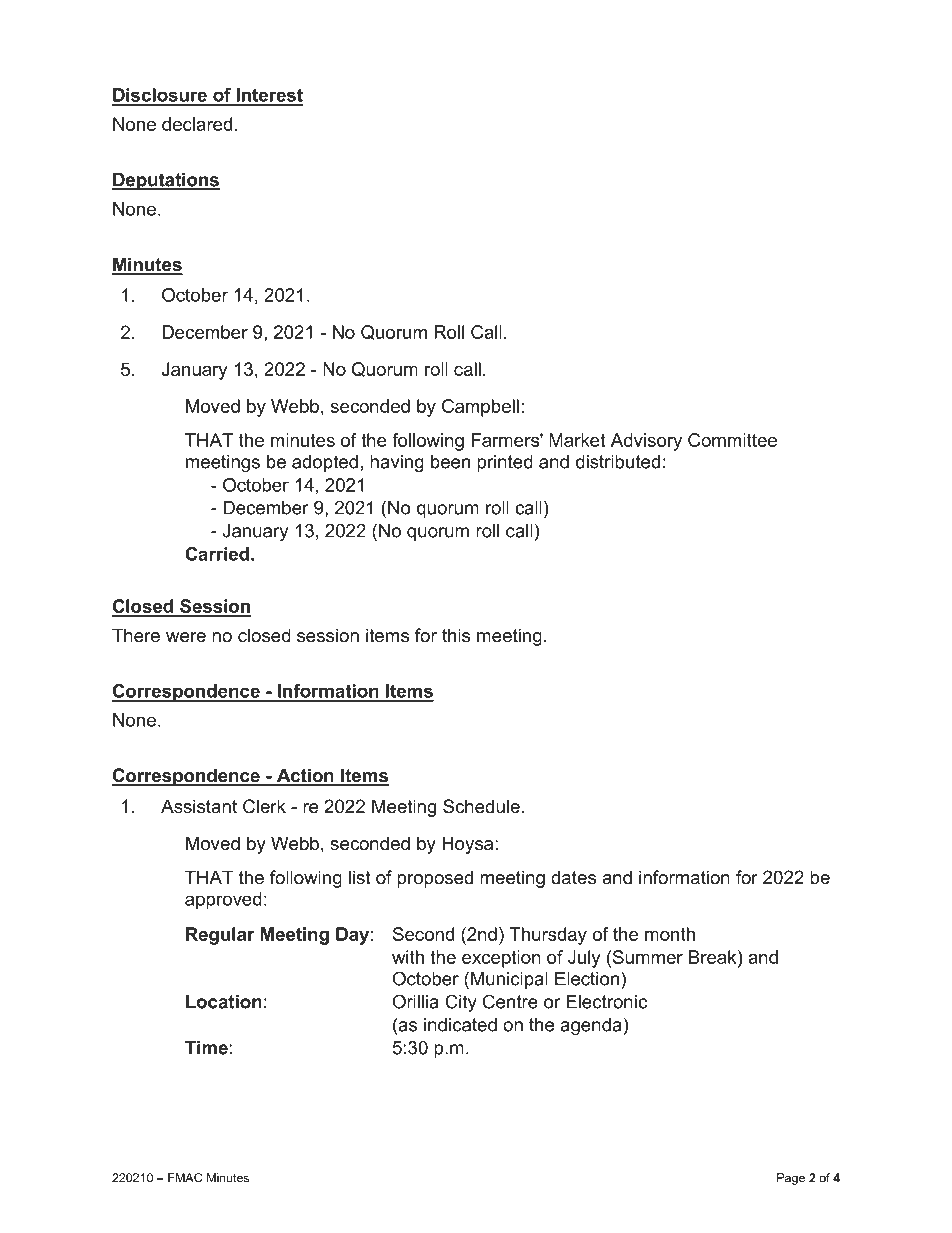  I want to click on indicated, so click(460, 1025).
